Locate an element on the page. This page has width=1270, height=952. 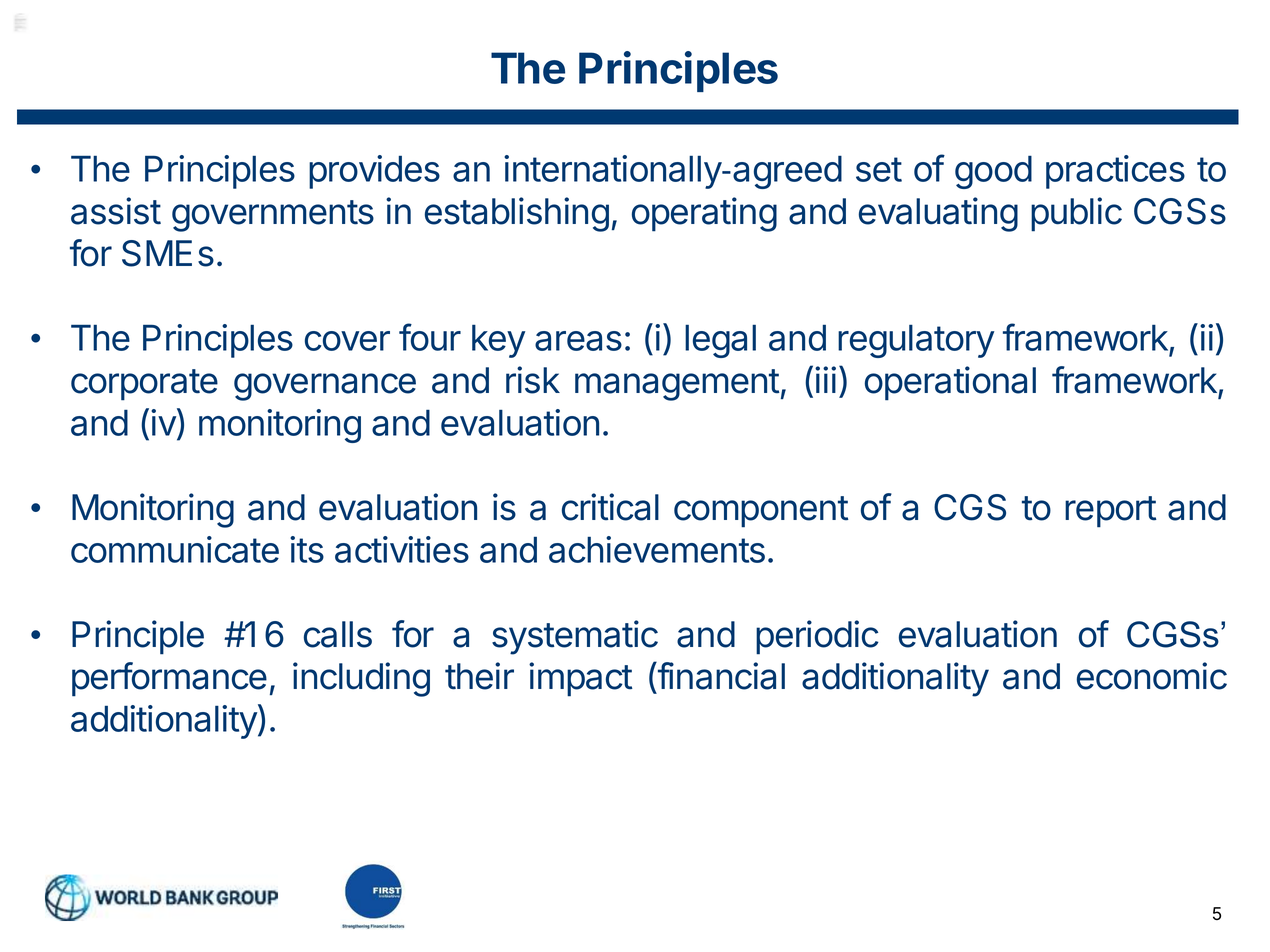
cover is located at coordinates (347, 341).
